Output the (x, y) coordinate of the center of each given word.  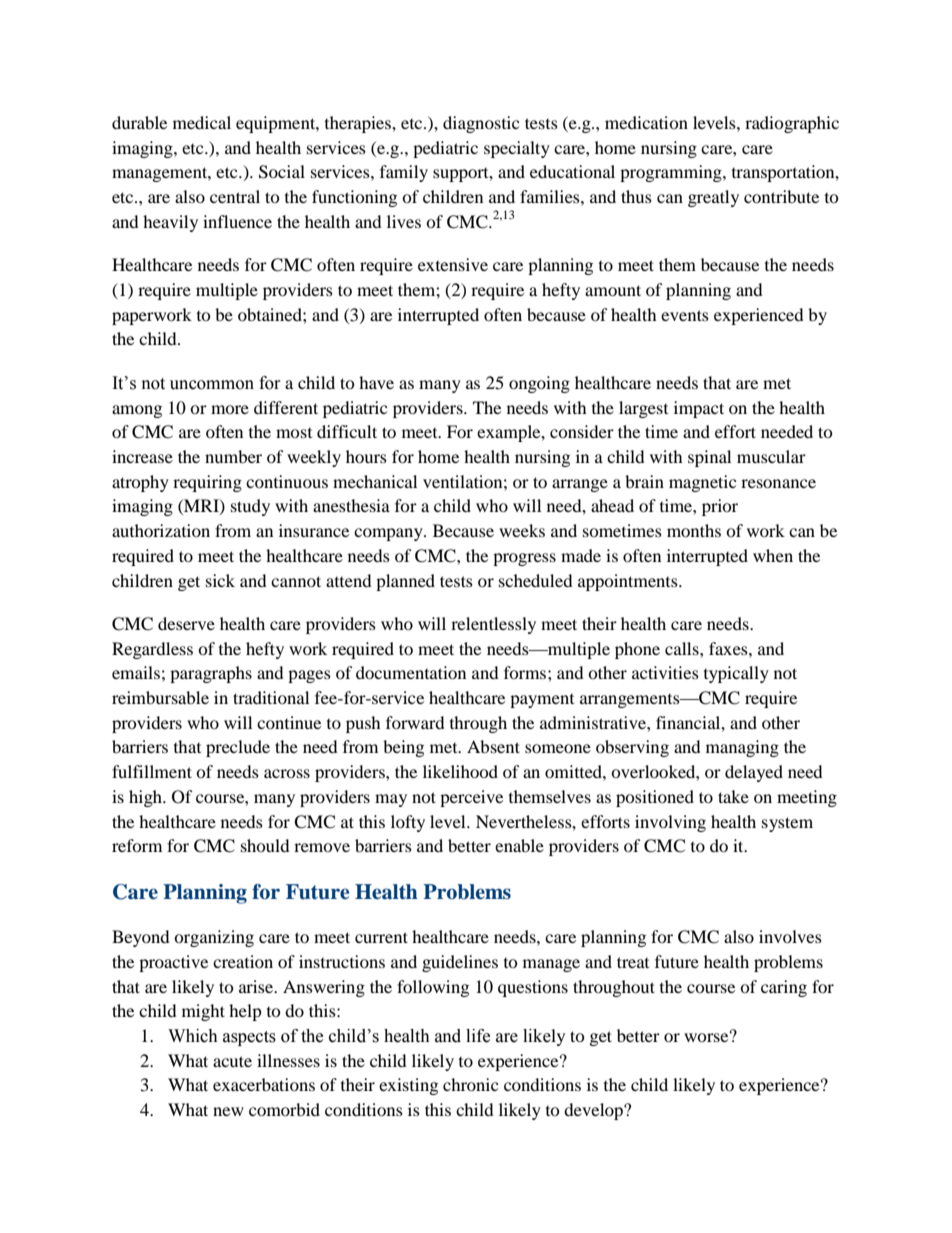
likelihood (460, 771)
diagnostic (481, 124)
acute (232, 1061)
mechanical (375, 481)
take (733, 796)
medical (202, 122)
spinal (709, 458)
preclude (238, 748)
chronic (470, 1084)
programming (672, 173)
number (233, 456)
